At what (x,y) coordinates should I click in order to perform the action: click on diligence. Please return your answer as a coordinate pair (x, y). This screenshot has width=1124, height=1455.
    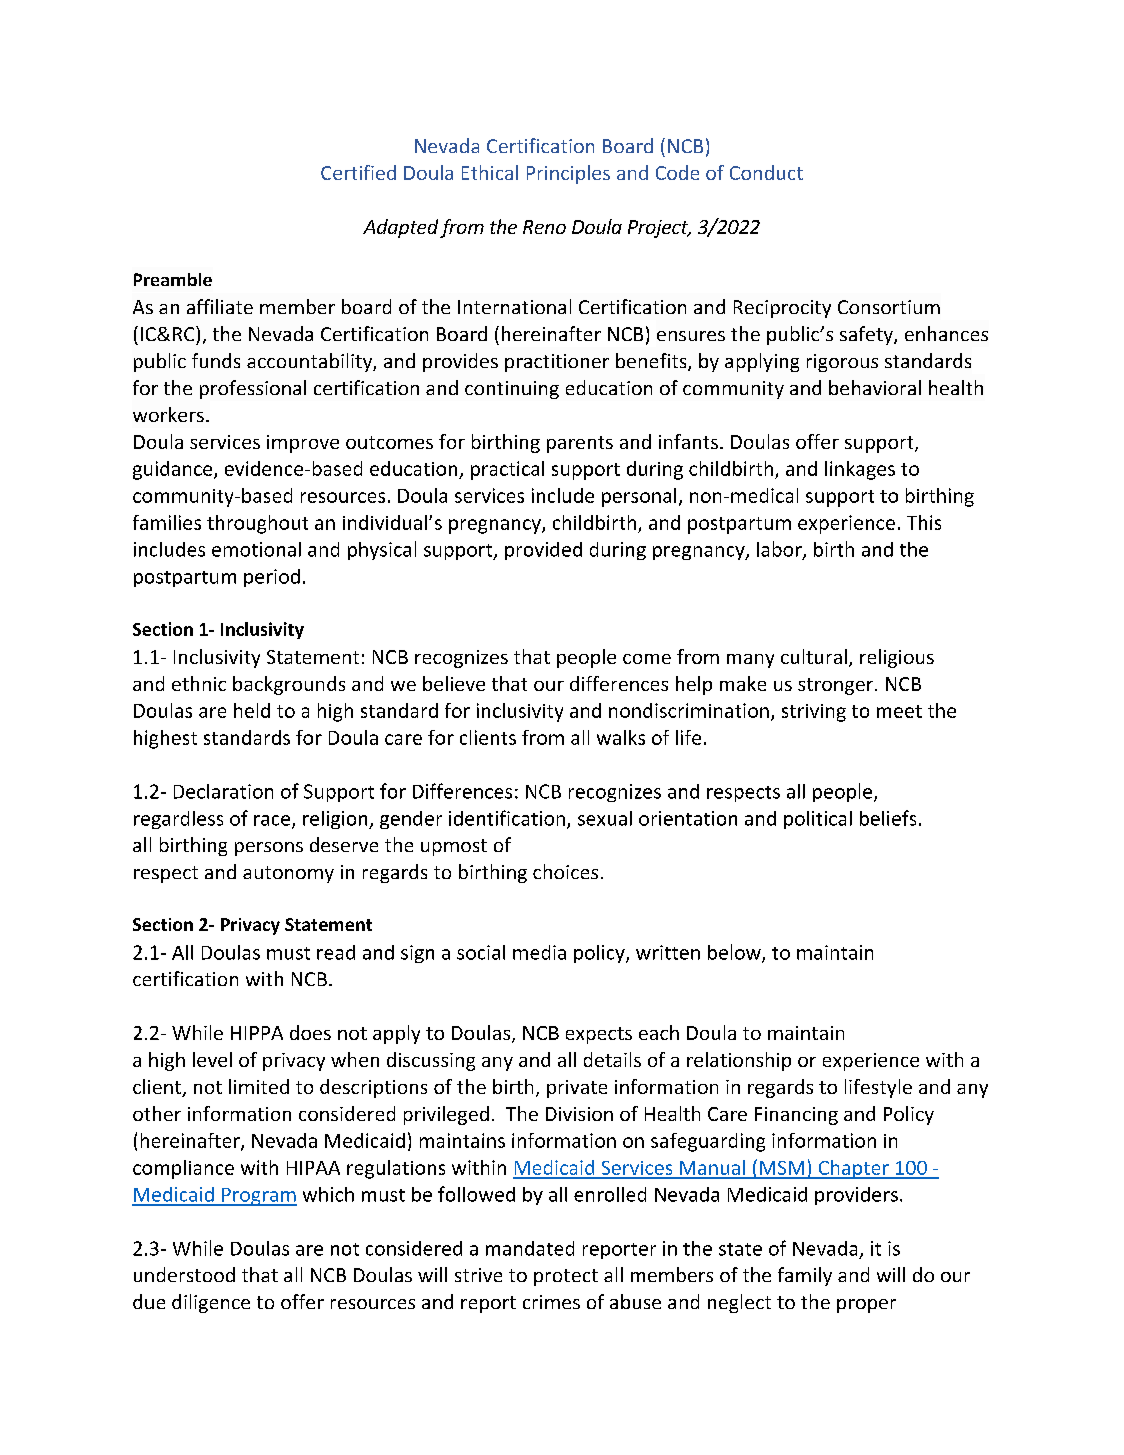
    Looking at the image, I should click on (211, 1303).
